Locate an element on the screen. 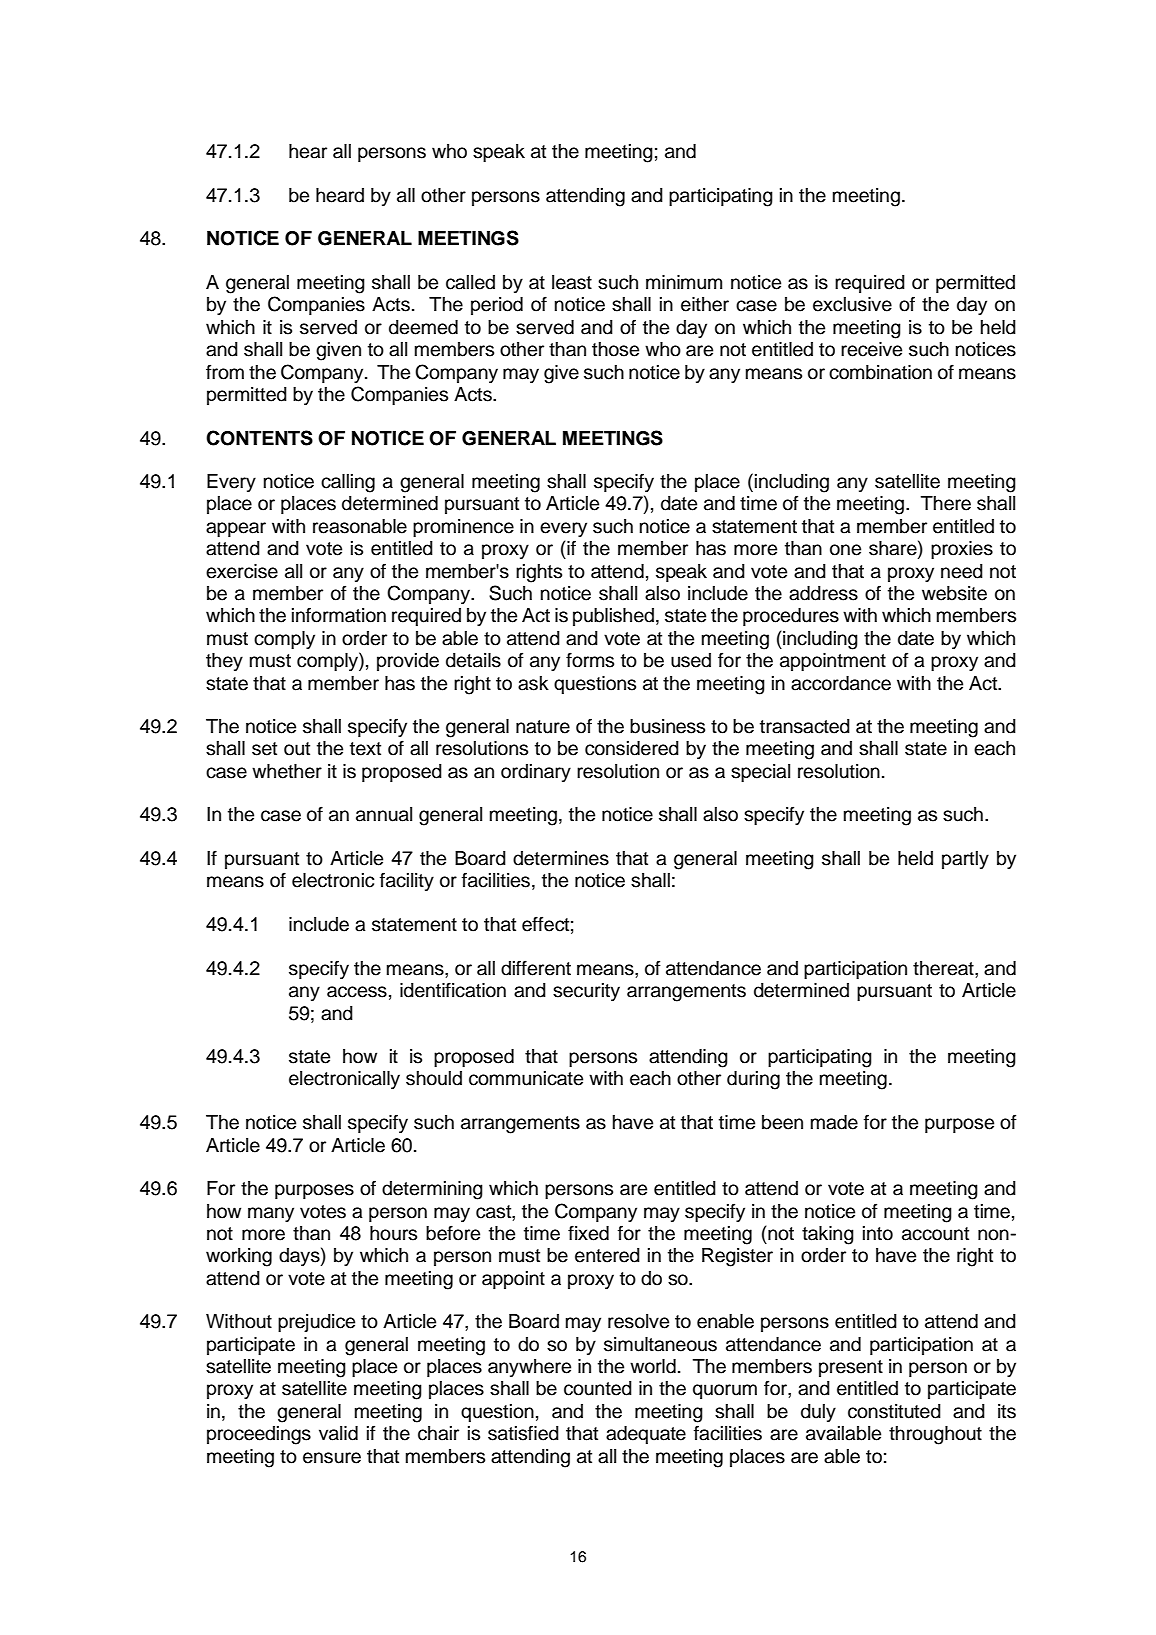 This screenshot has width=1156, height=1635. many is located at coordinates (271, 1214).
